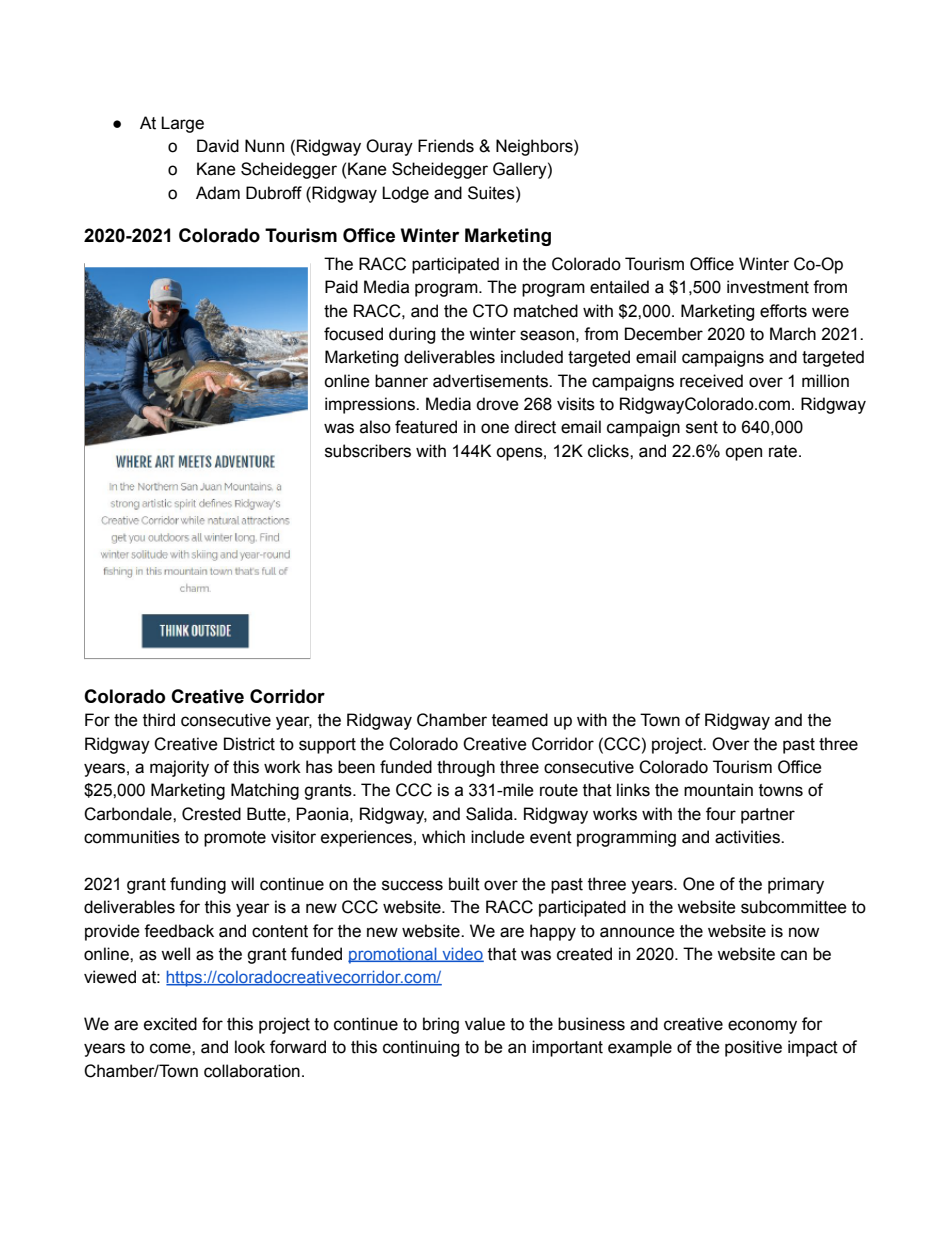 This document has width=952, height=1233. Describe the element at coordinates (490, 814) in the document. I see `Salida` at that location.
